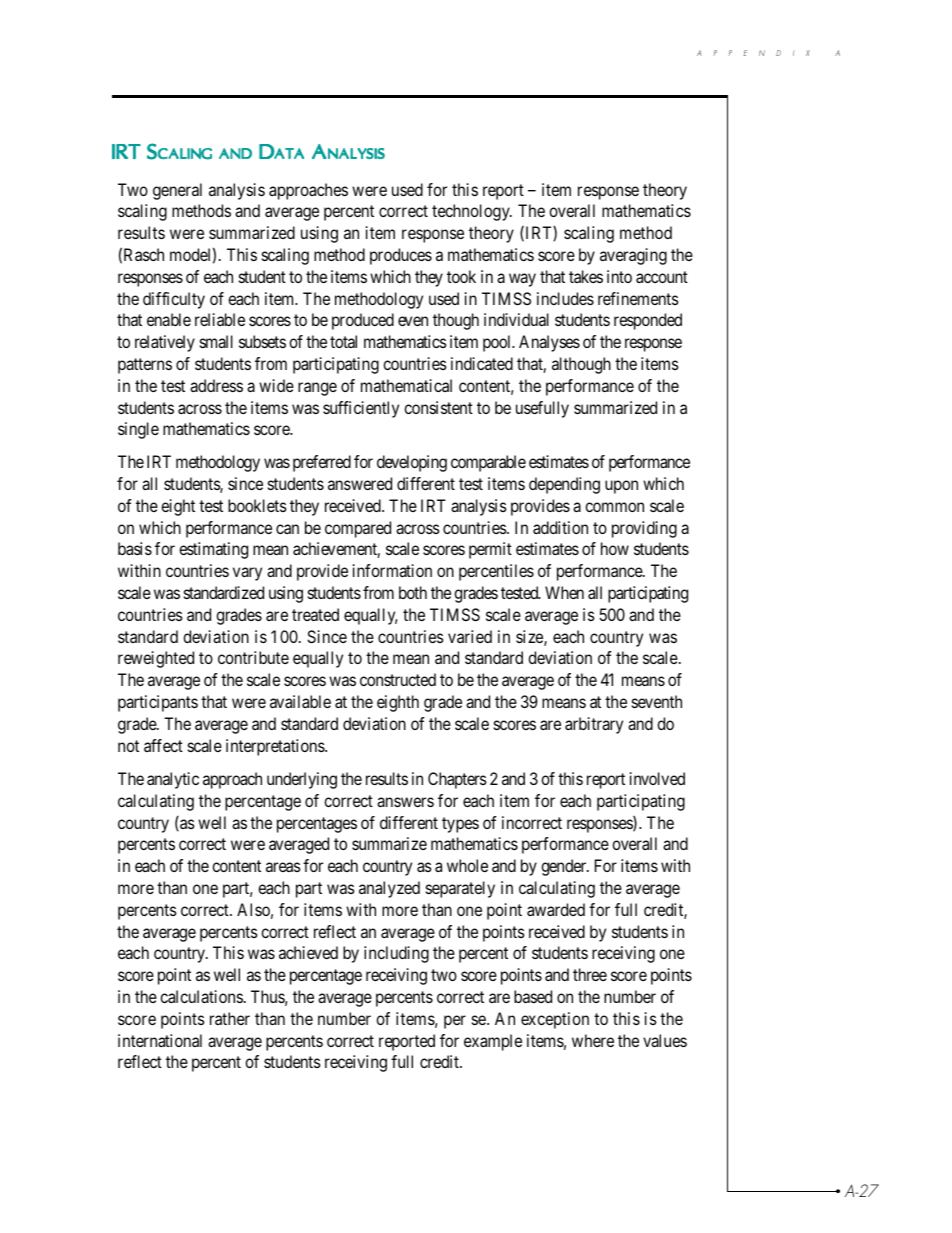 This screenshot has height=1233, width=952. What do you see at coordinates (405, 802) in the screenshot?
I see `answers` at bounding box center [405, 802].
